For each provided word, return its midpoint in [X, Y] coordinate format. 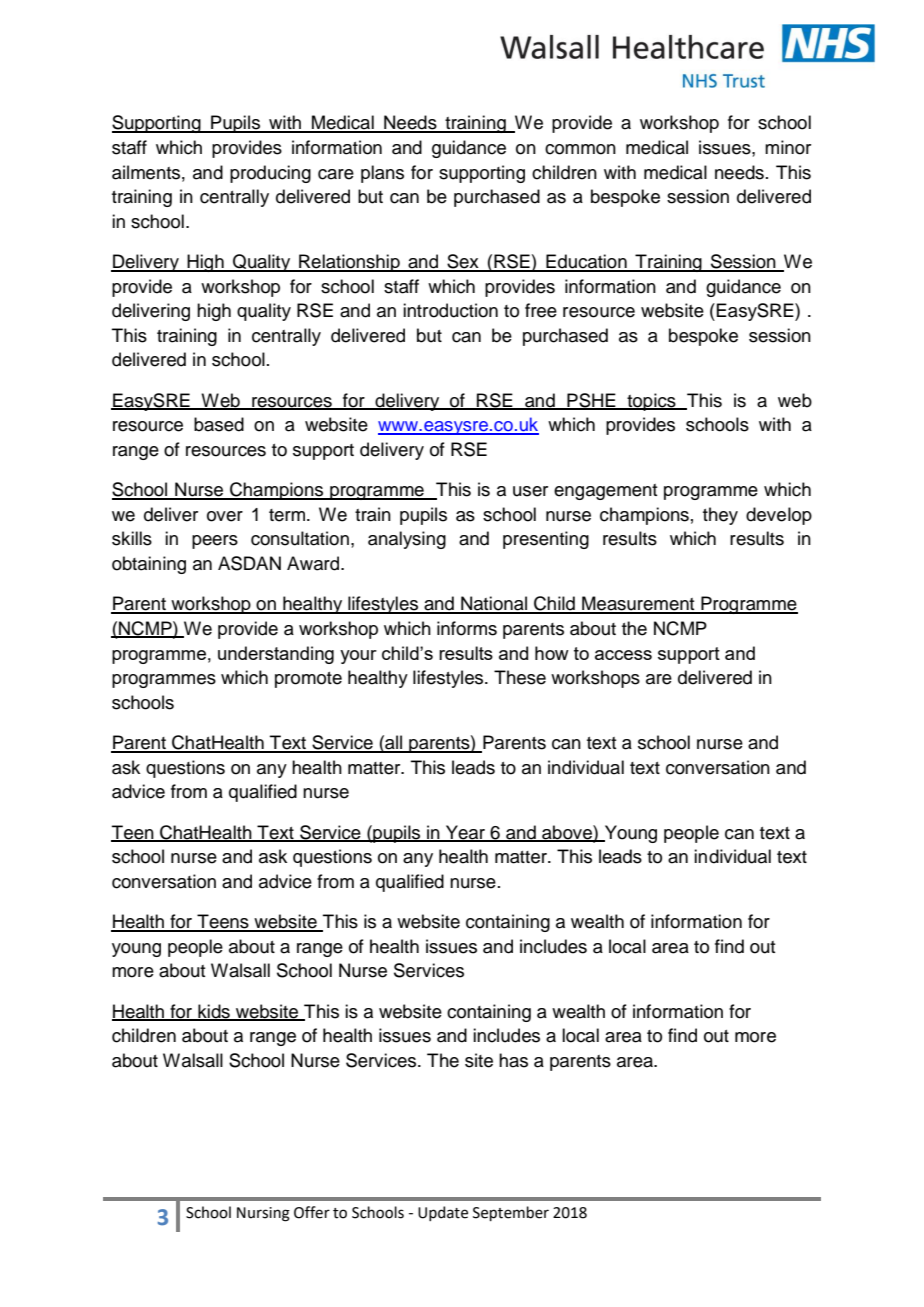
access [623, 655]
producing [270, 174]
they [720, 516]
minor [788, 147]
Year [465, 833]
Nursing [263, 1214]
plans [382, 174]
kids [214, 1012]
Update [443, 1213]
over [225, 516]
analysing [407, 540]
